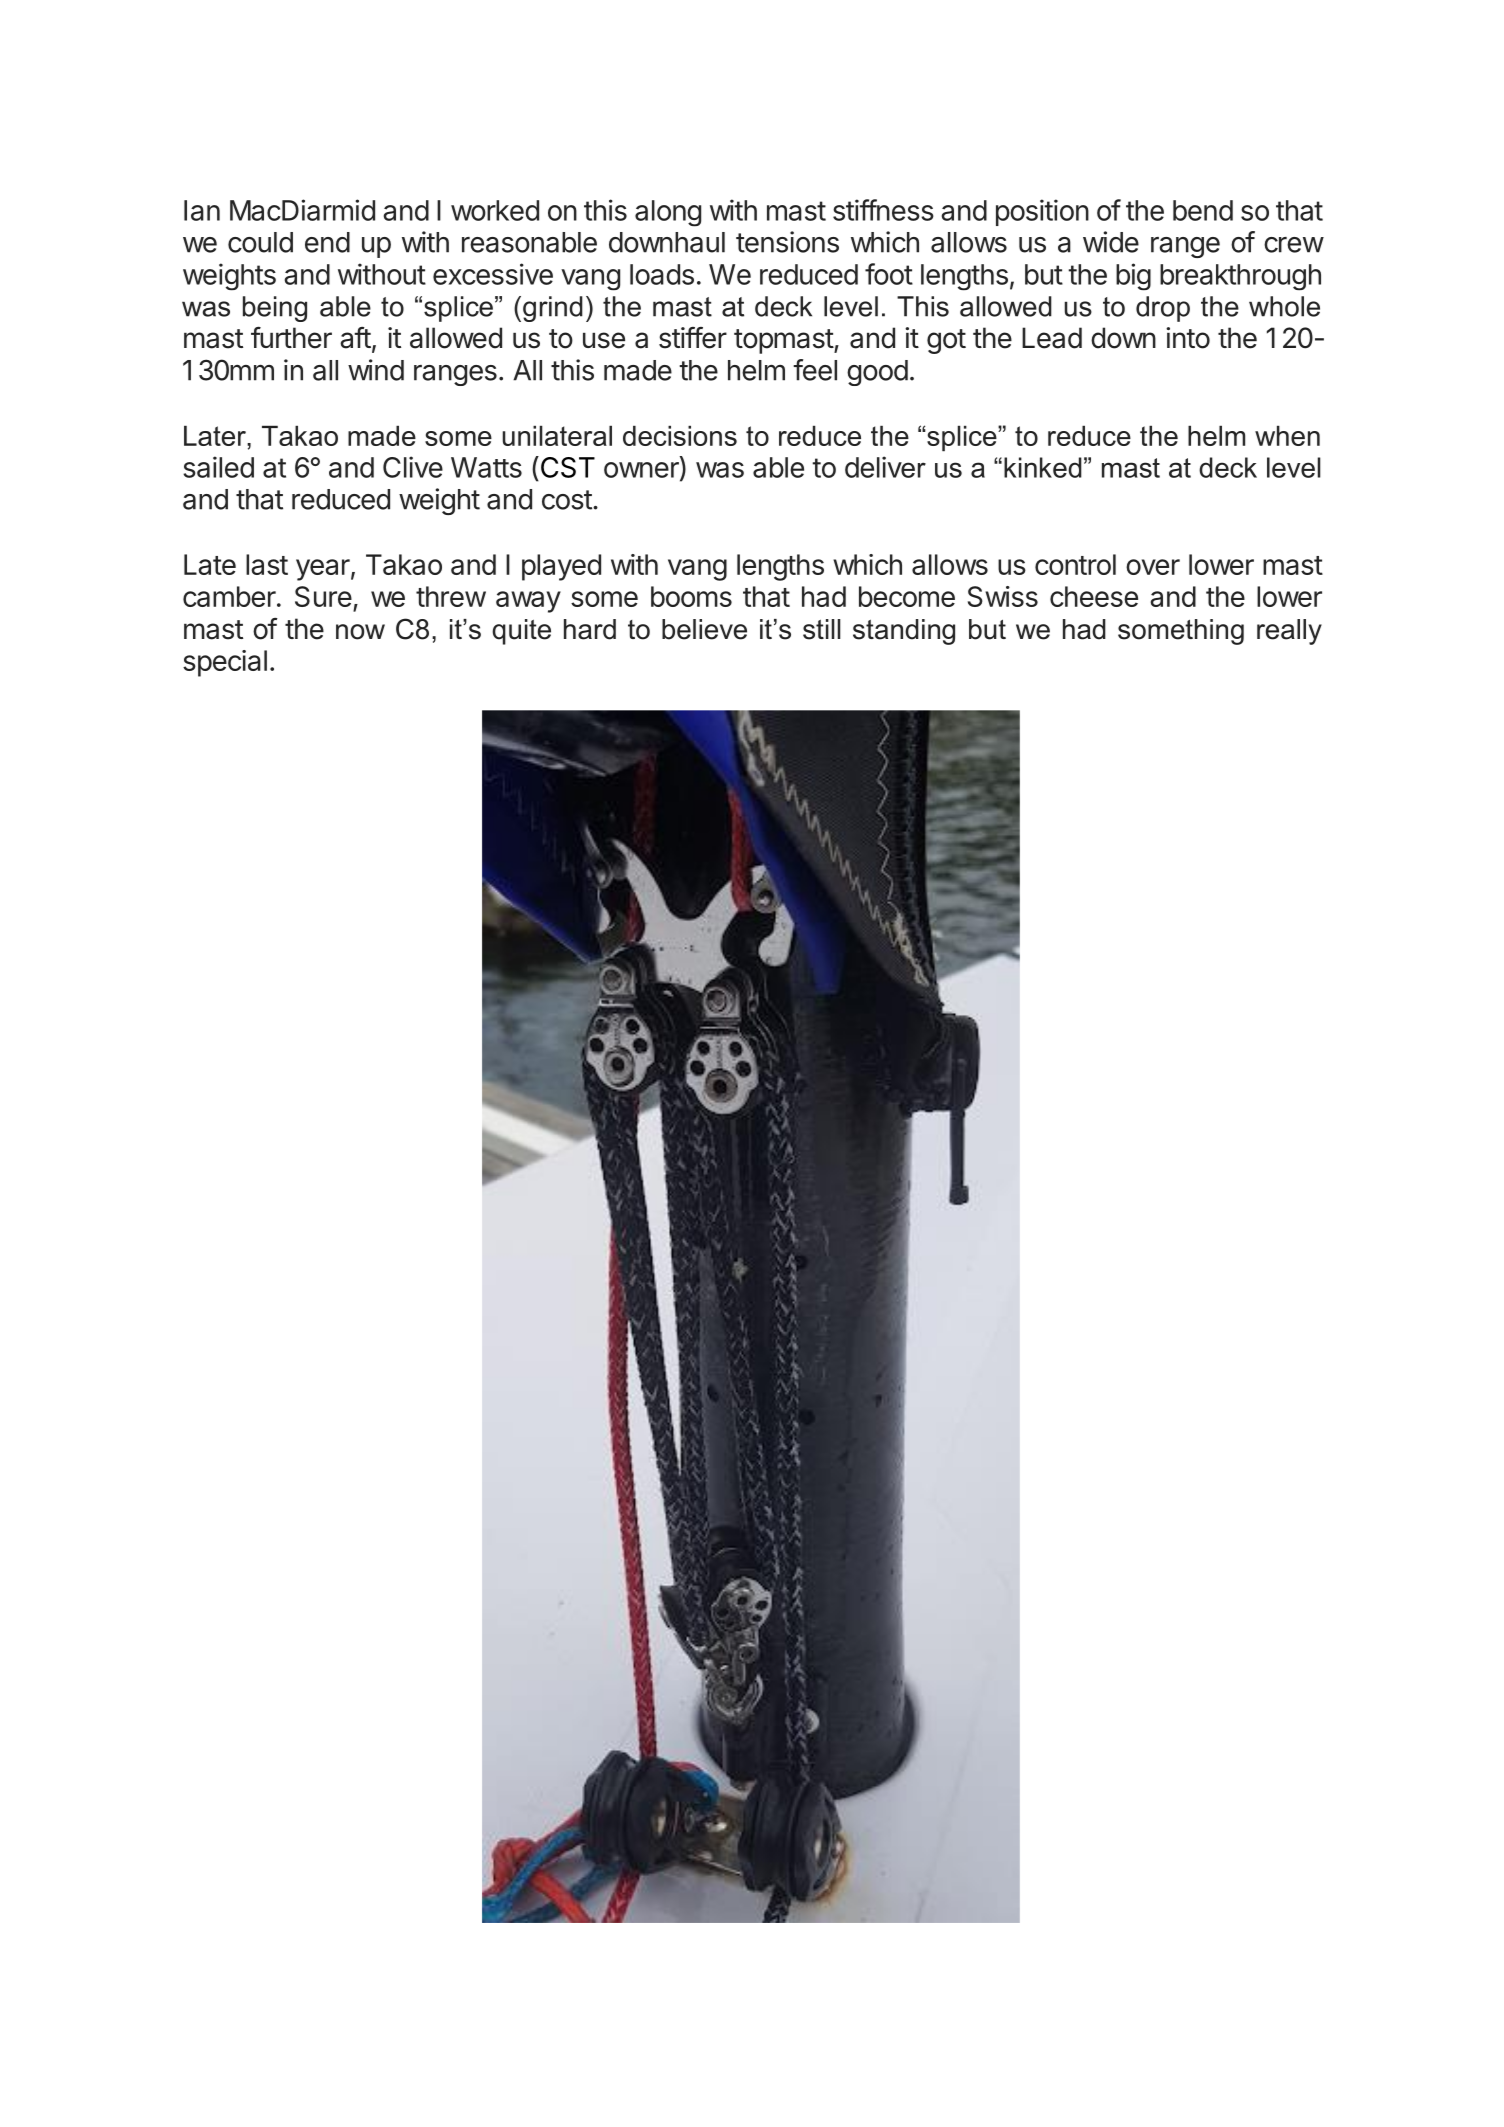 This page has height=2127, width=1504. I want to click on Clive, so click(413, 467).
